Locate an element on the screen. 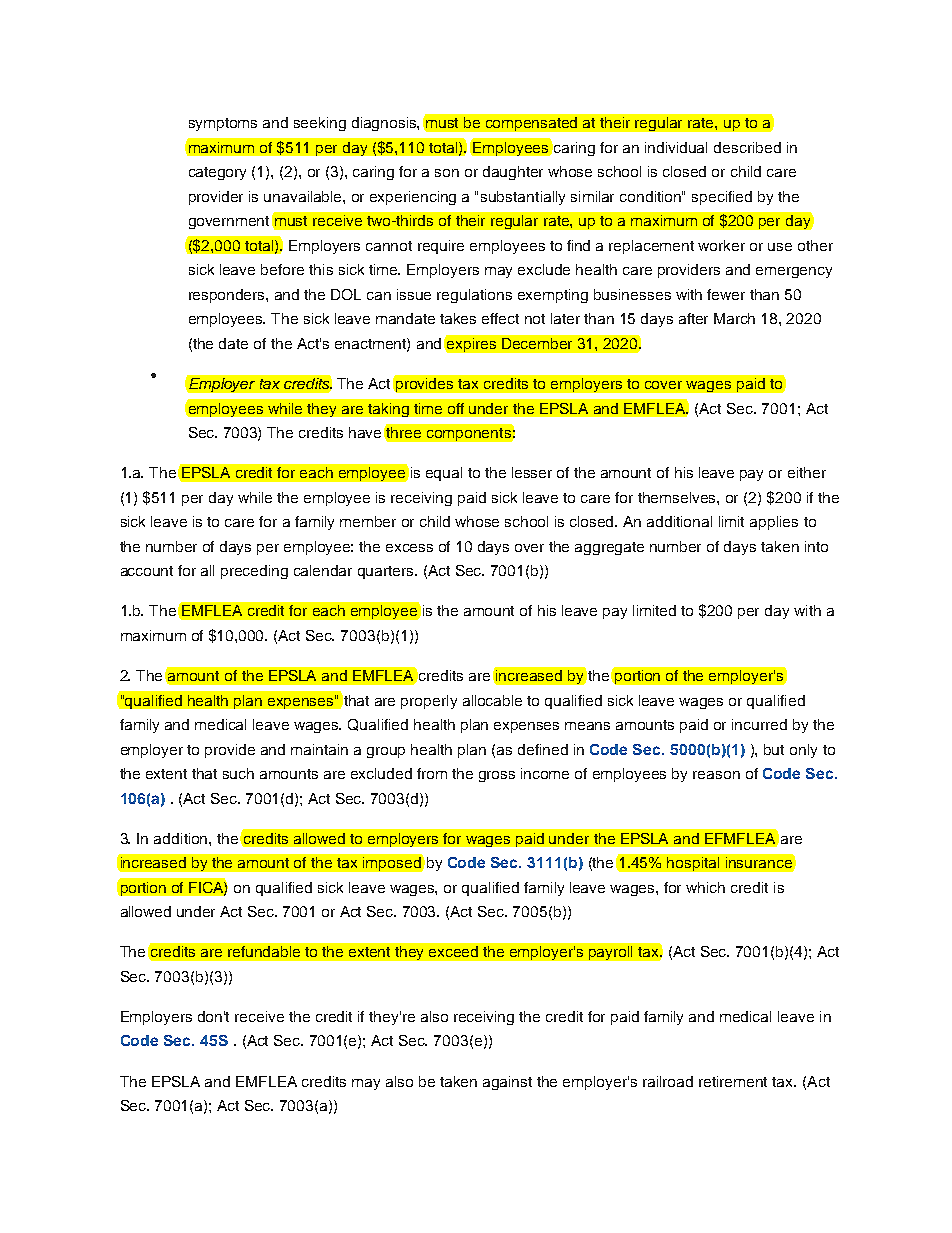 This screenshot has height=1233, width=952. refundable is located at coordinates (264, 951).
